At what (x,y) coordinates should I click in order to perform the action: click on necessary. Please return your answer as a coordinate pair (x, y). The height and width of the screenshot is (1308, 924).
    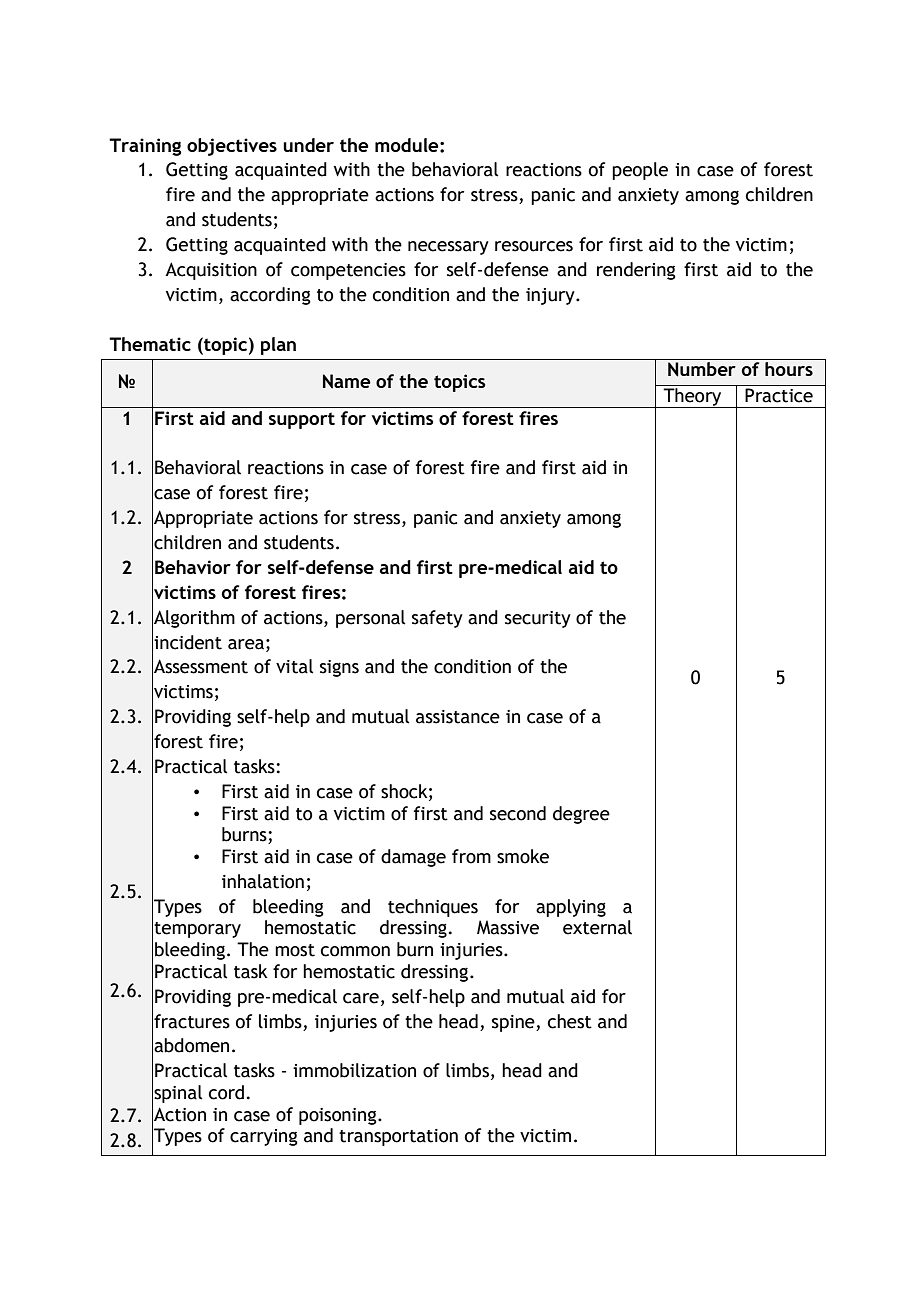
    Looking at the image, I should click on (448, 248).
